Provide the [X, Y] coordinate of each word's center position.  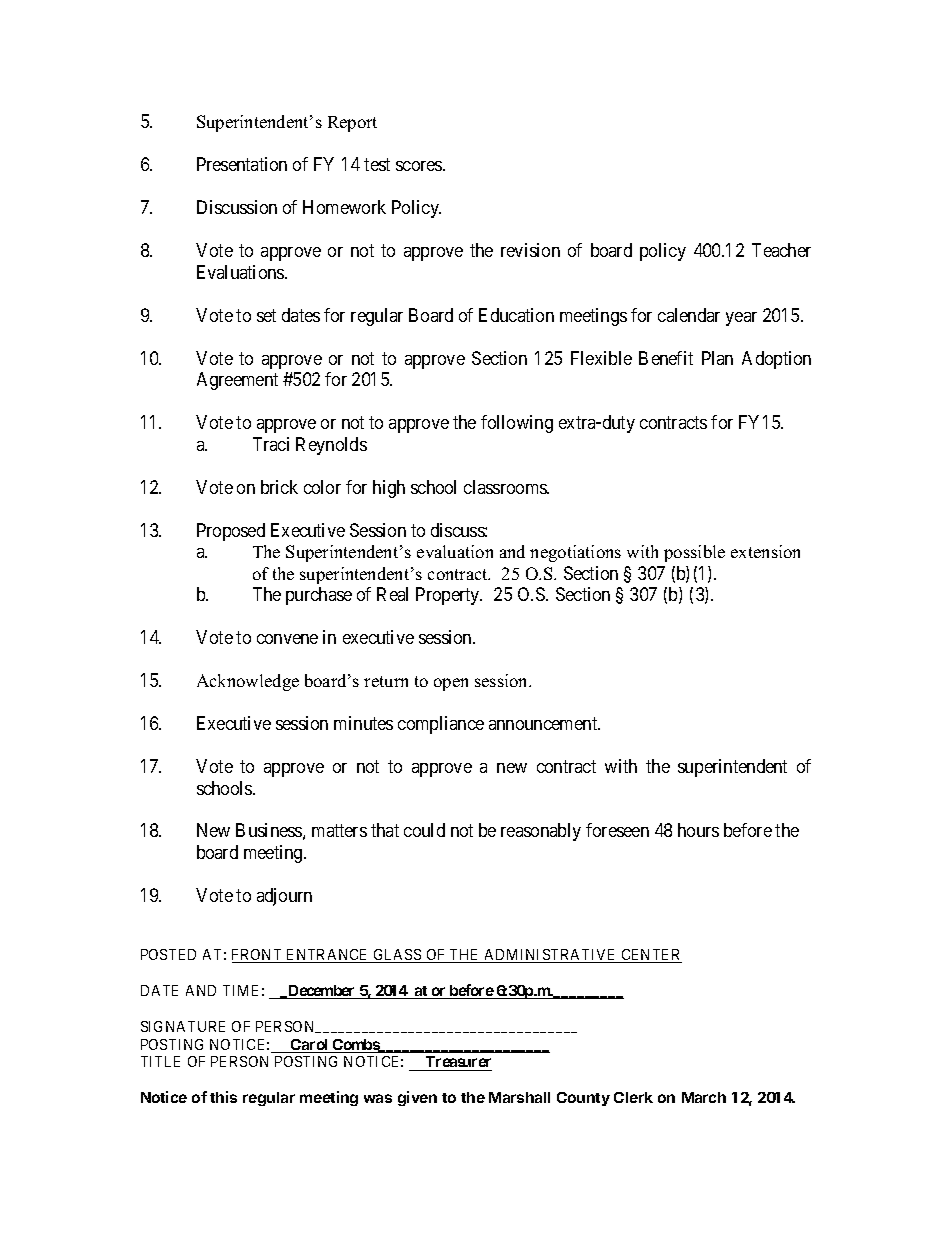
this [223, 1097]
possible [694, 553]
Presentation [242, 164]
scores [420, 166]
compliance [441, 725]
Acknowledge [248, 682]
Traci [271, 444]
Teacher [781, 250]
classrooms [506, 487]
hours [698, 830]
